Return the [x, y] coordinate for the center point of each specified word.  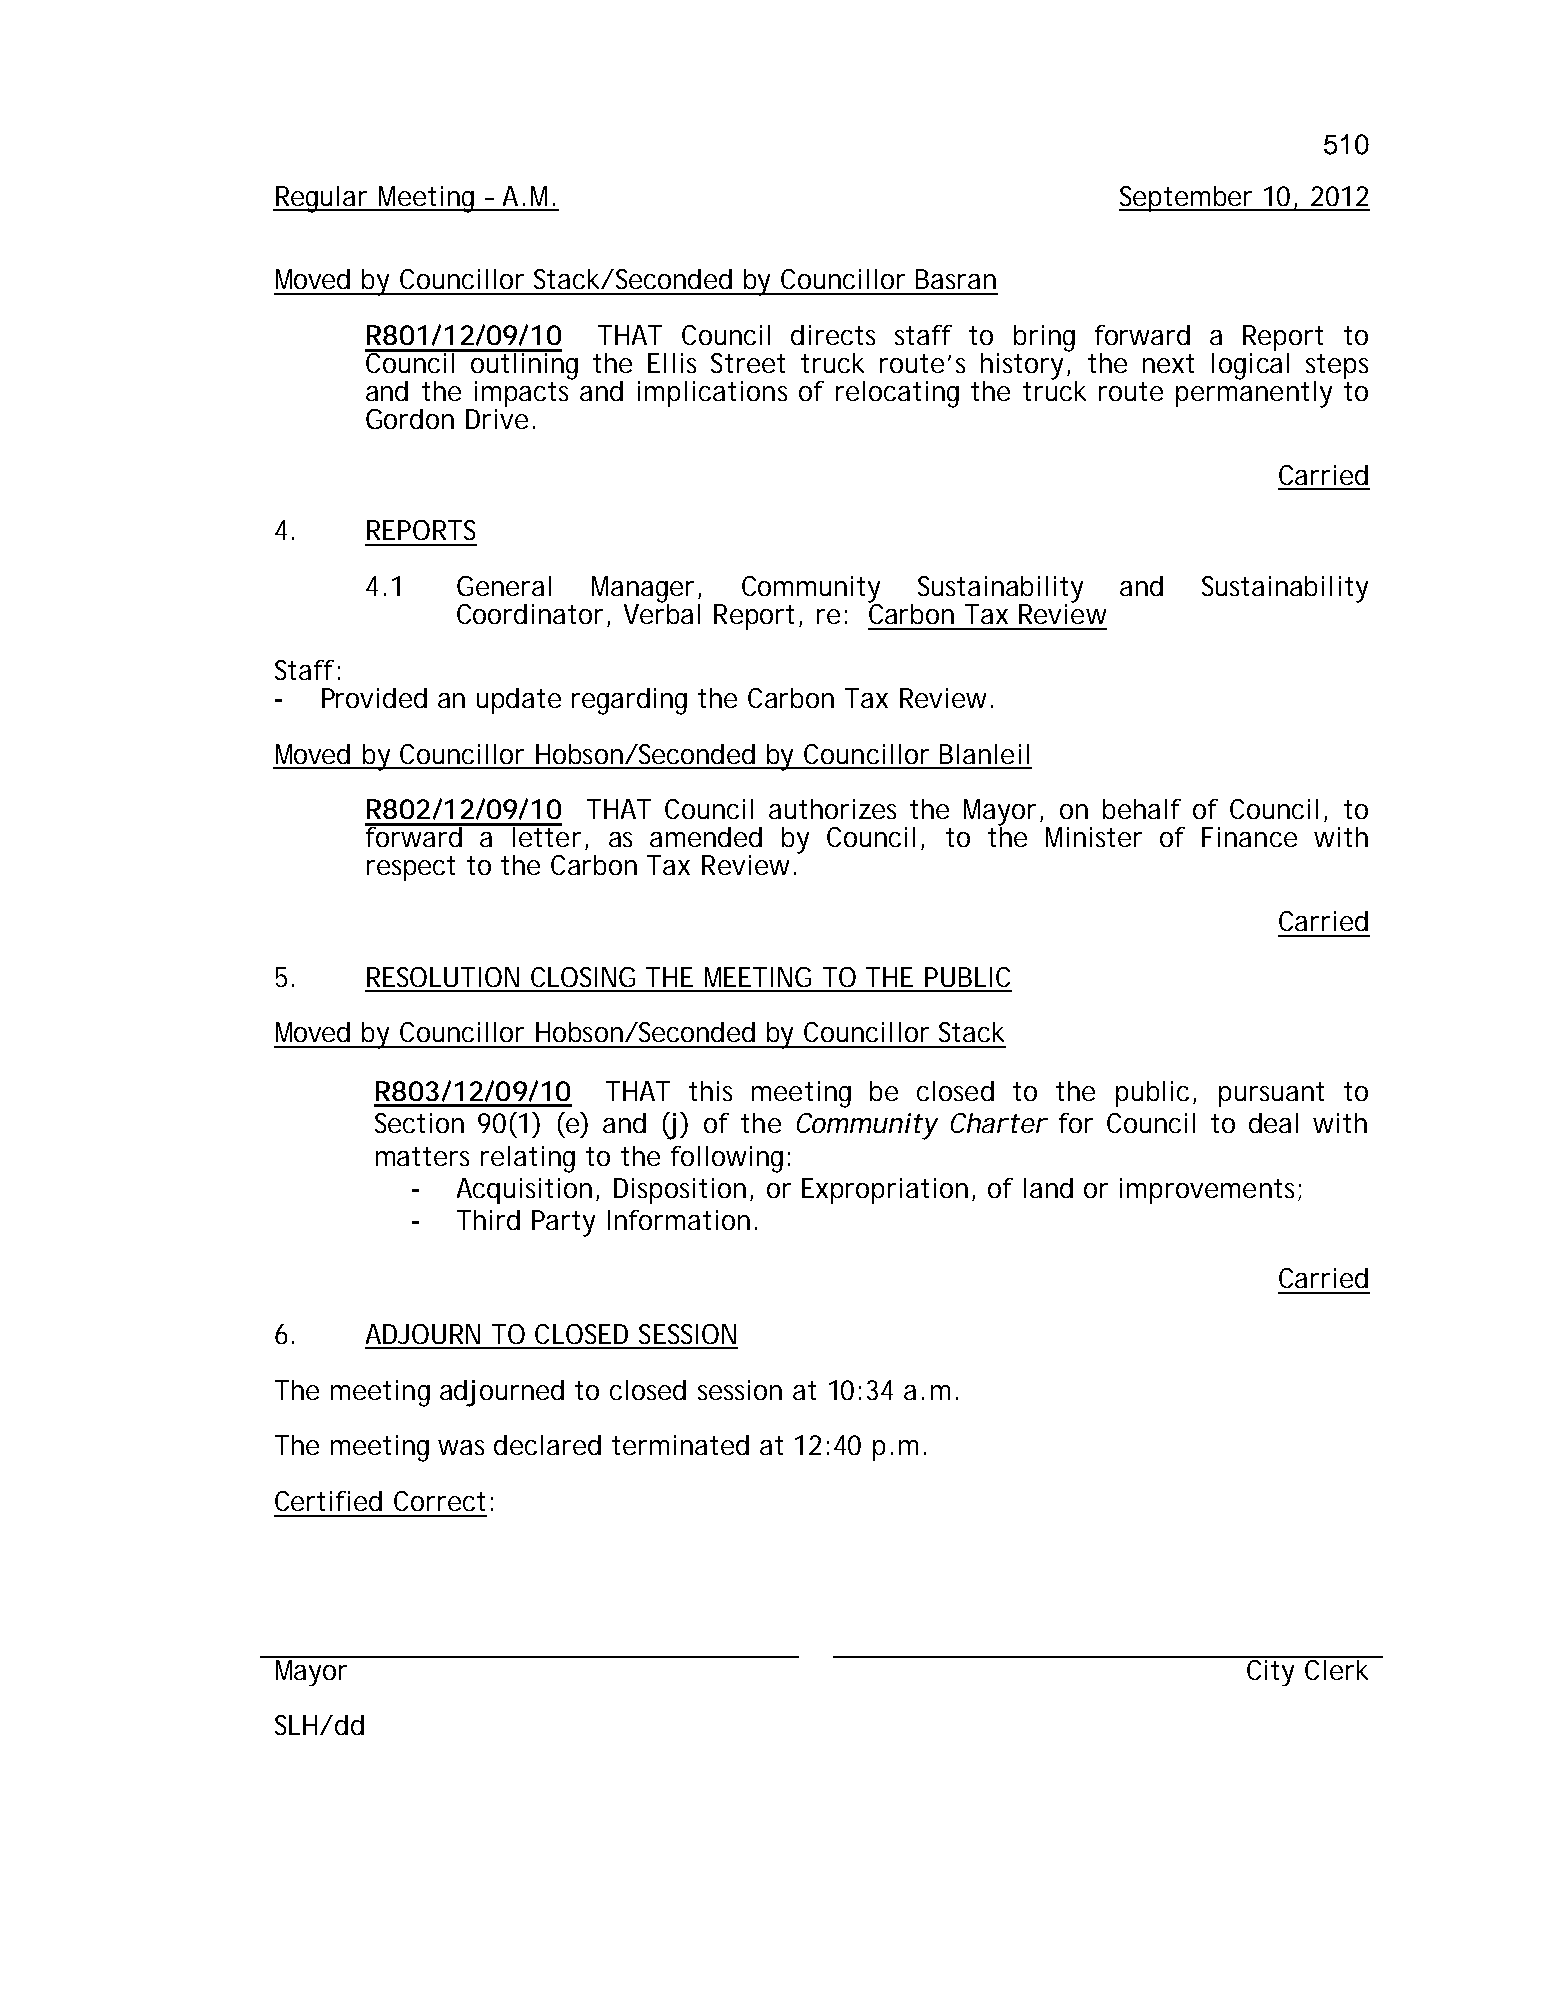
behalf [1142, 809]
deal [1273, 1123]
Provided [374, 698]
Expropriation [885, 1191]
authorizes [832, 809]
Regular [322, 199]
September [1188, 199]
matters [422, 1156]
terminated [680, 1445]
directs [833, 335]
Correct [439, 1501]
